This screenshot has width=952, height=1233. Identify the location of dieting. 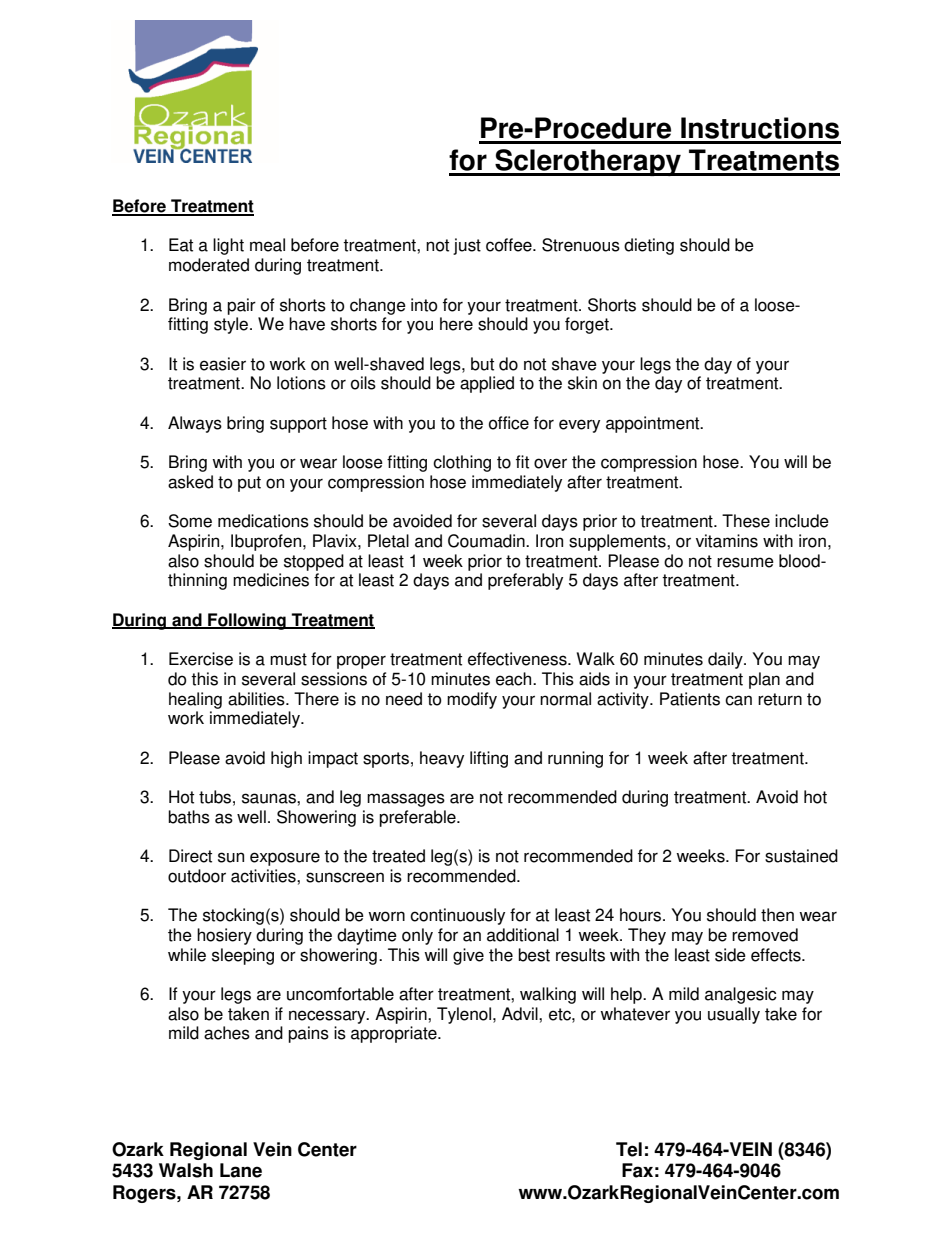
(649, 246).
